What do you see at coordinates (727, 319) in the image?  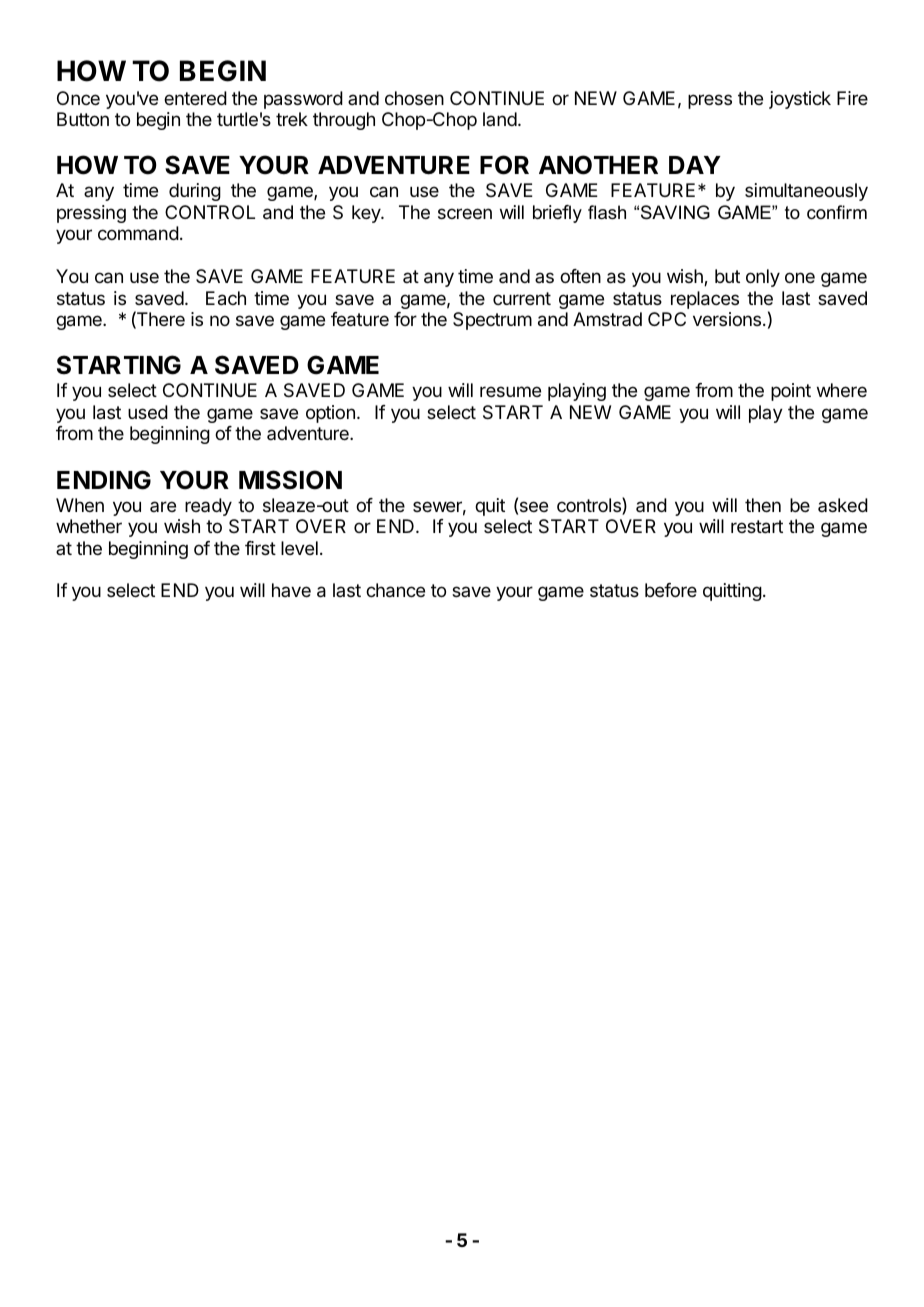 I see `versions` at bounding box center [727, 319].
